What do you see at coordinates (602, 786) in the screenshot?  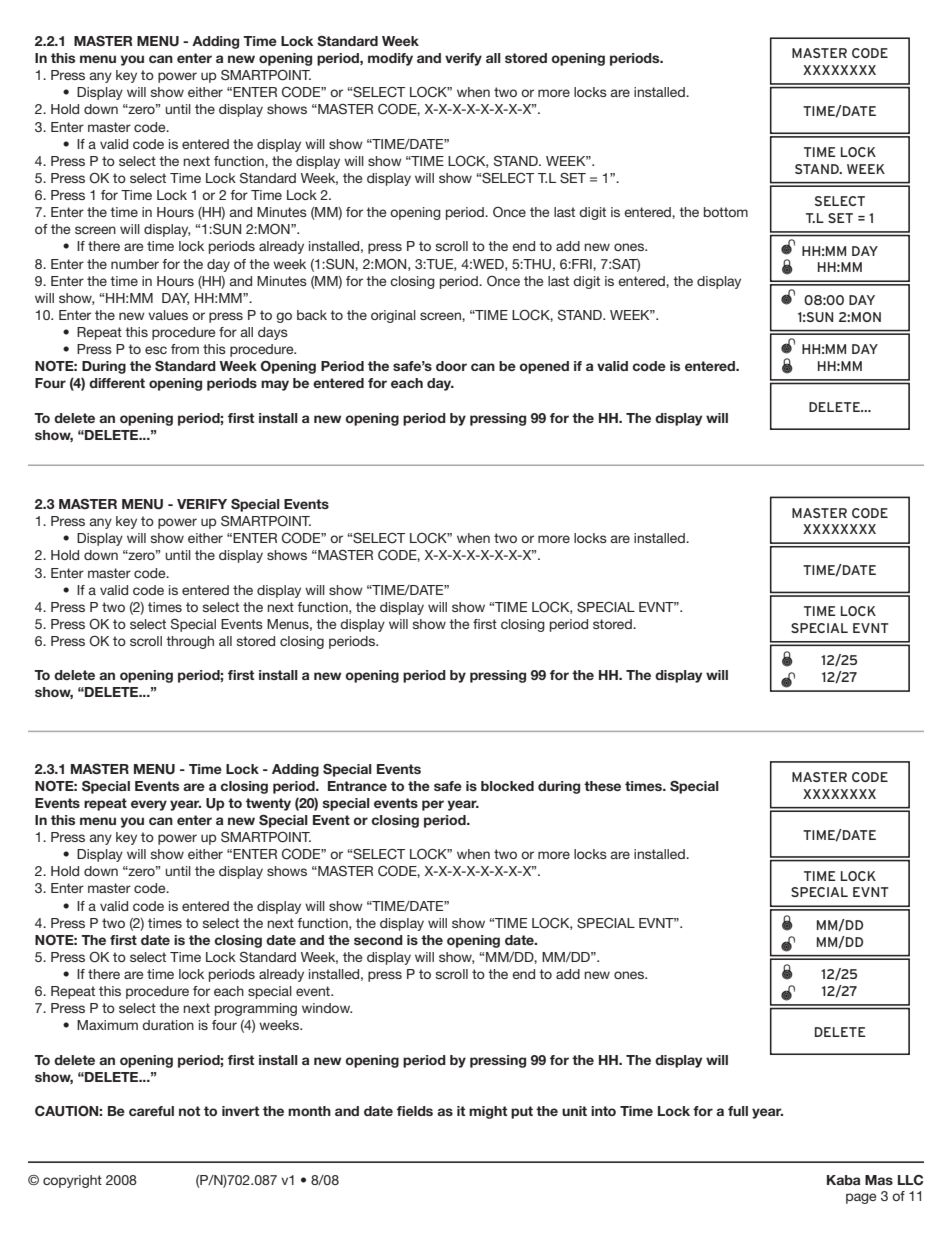 I see `these` at bounding box center [602, 786].
